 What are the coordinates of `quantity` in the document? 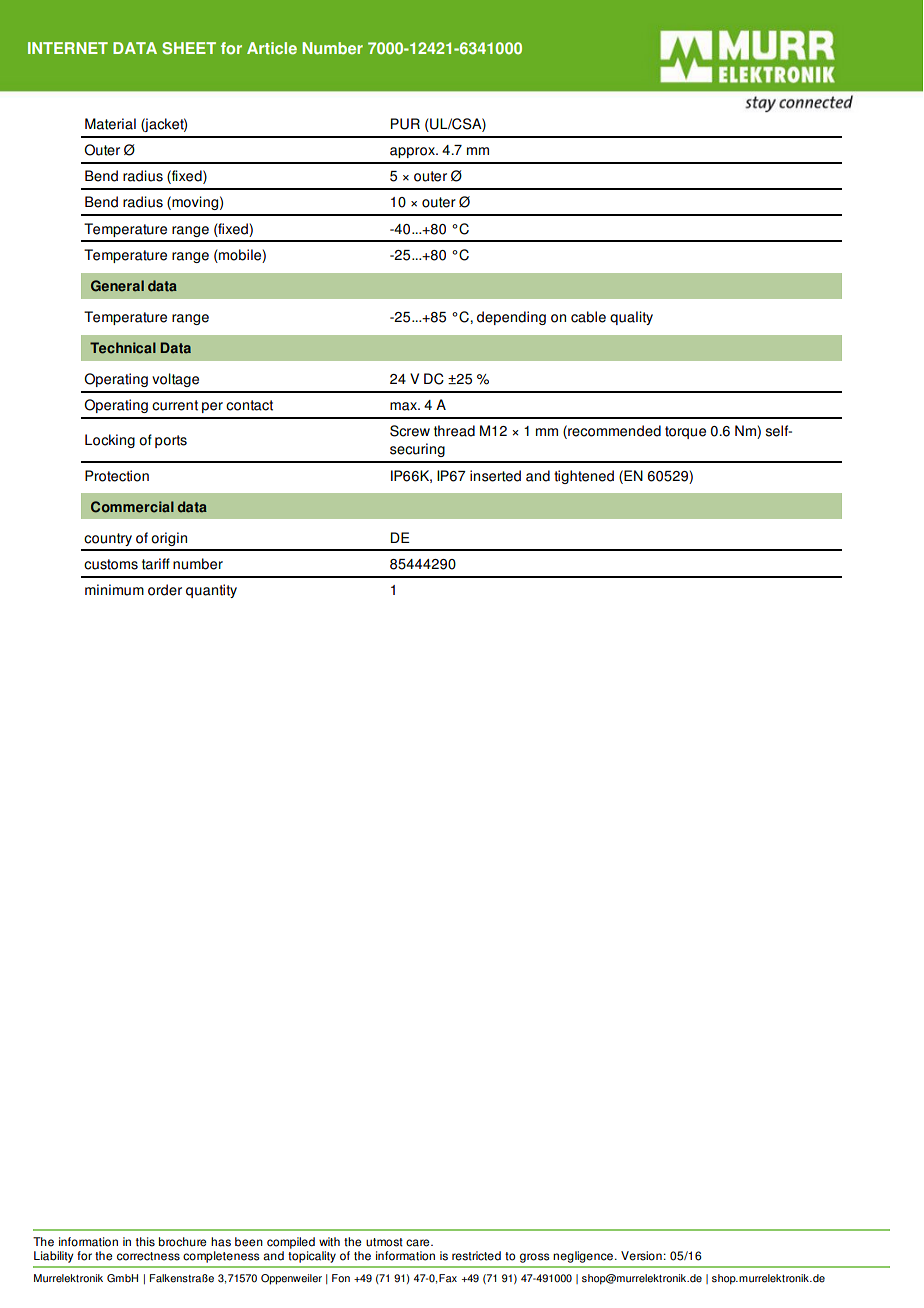 It's located at (211, 591).
